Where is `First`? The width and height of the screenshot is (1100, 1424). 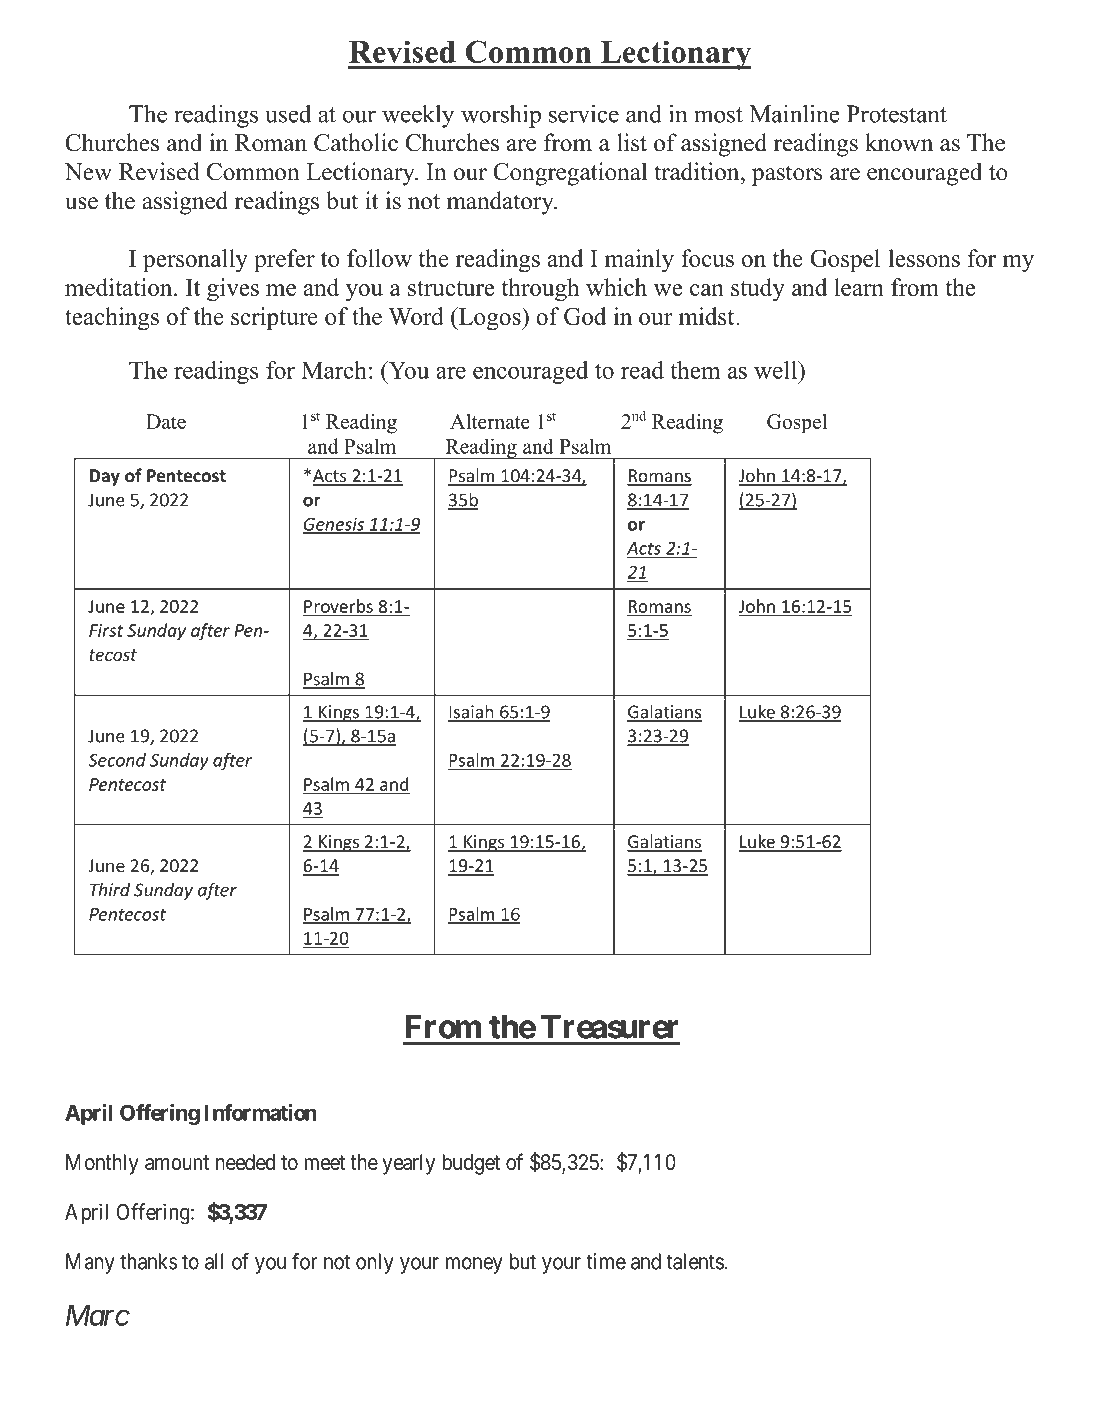 First is located at coordinates (106, 630).
